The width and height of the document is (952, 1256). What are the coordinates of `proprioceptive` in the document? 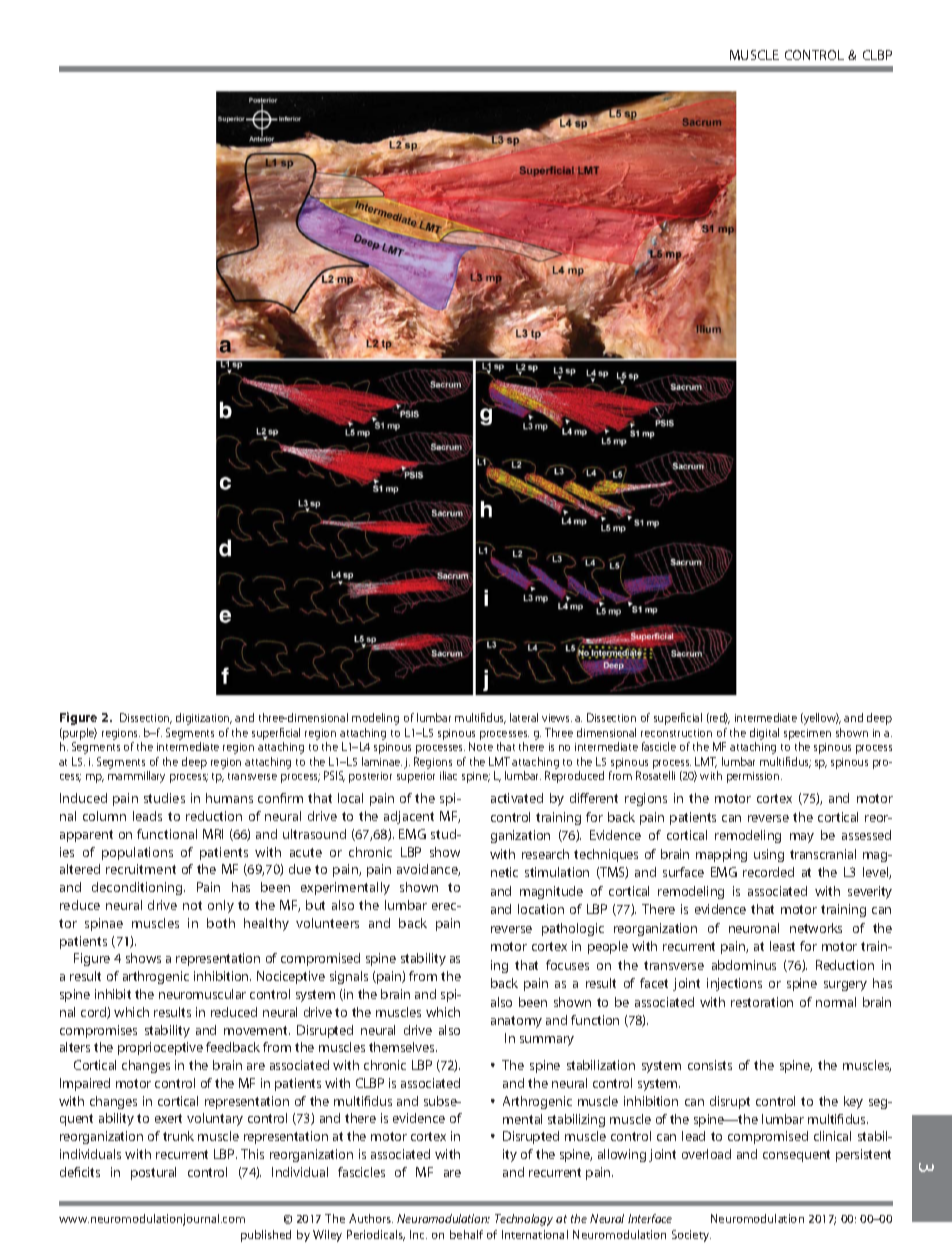 It's located at (160, 1048).
